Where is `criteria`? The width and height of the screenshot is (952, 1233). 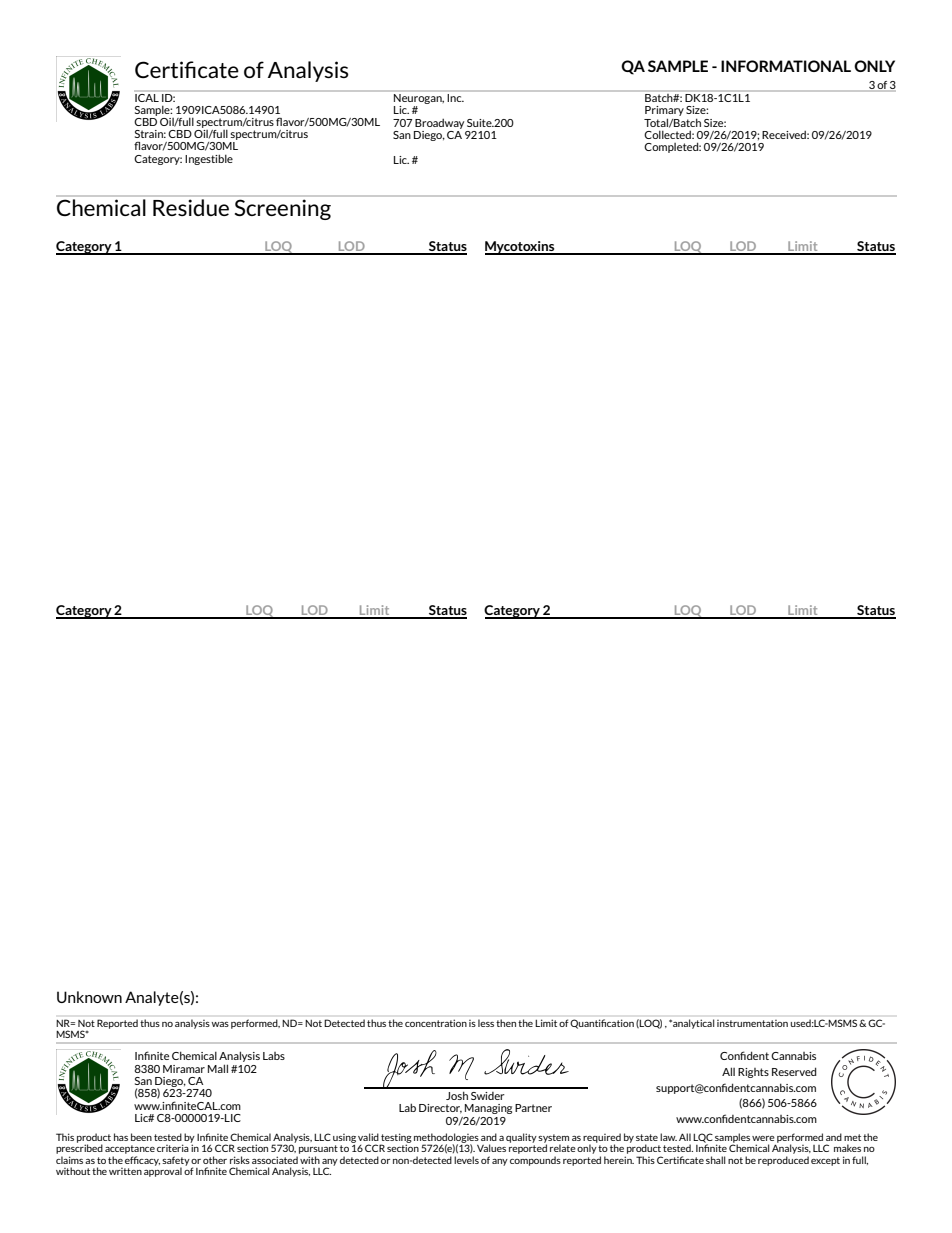
criteria is located at coordinates (174, 1147).
